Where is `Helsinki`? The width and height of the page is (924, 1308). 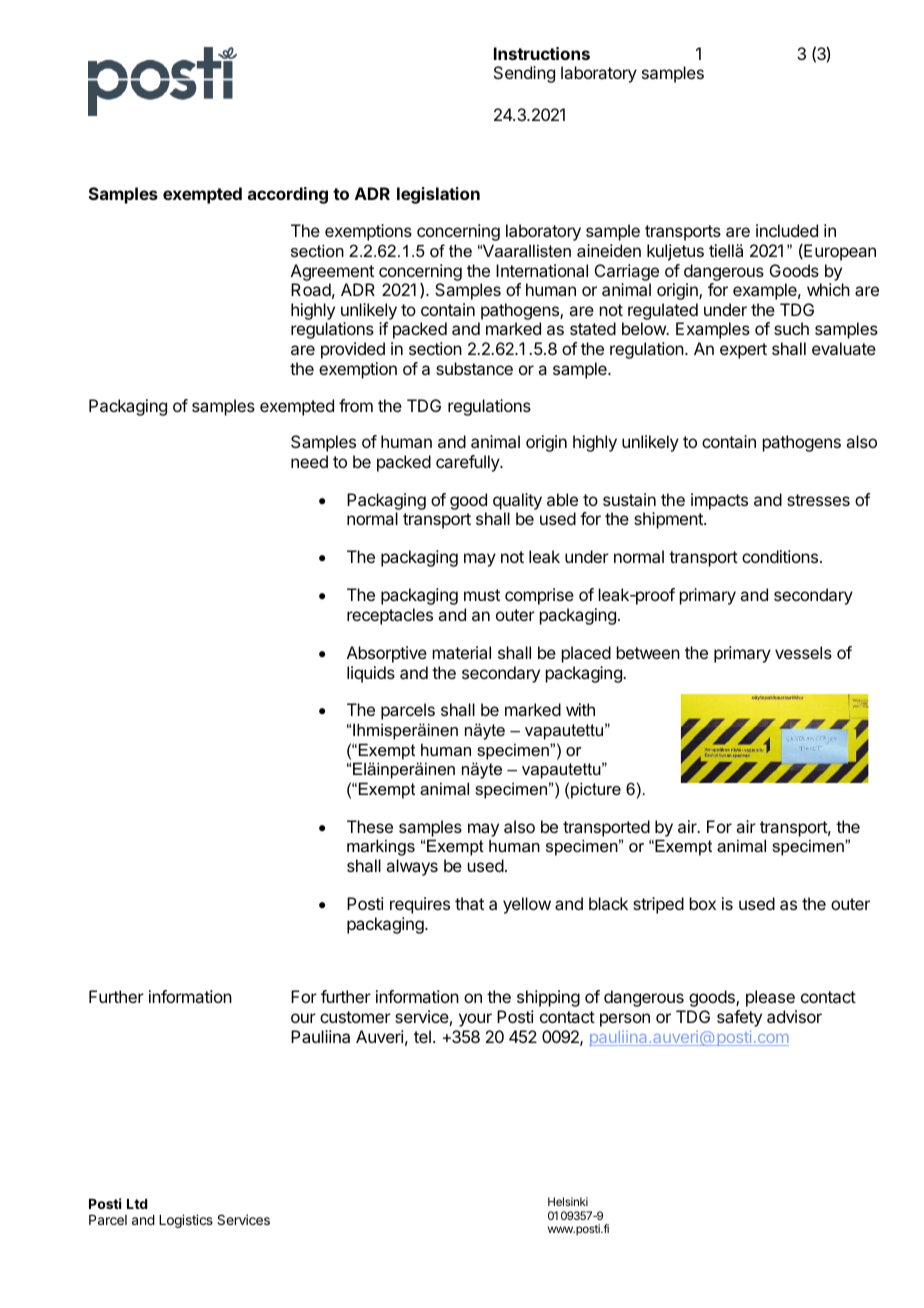 Helsinki is located at coordinates (568, 1201).
